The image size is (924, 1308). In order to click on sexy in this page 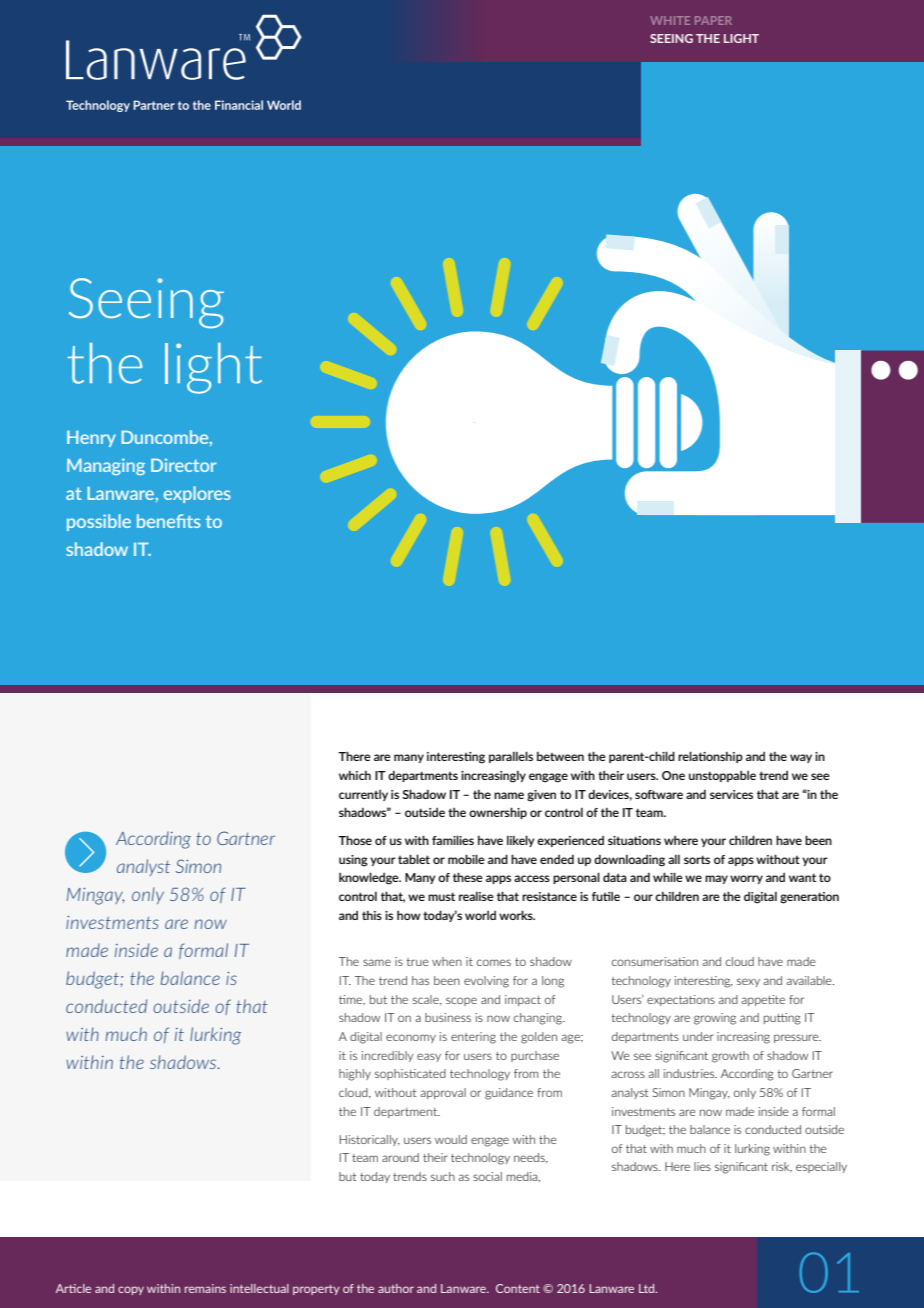, I will do `click(748, 982)`.
